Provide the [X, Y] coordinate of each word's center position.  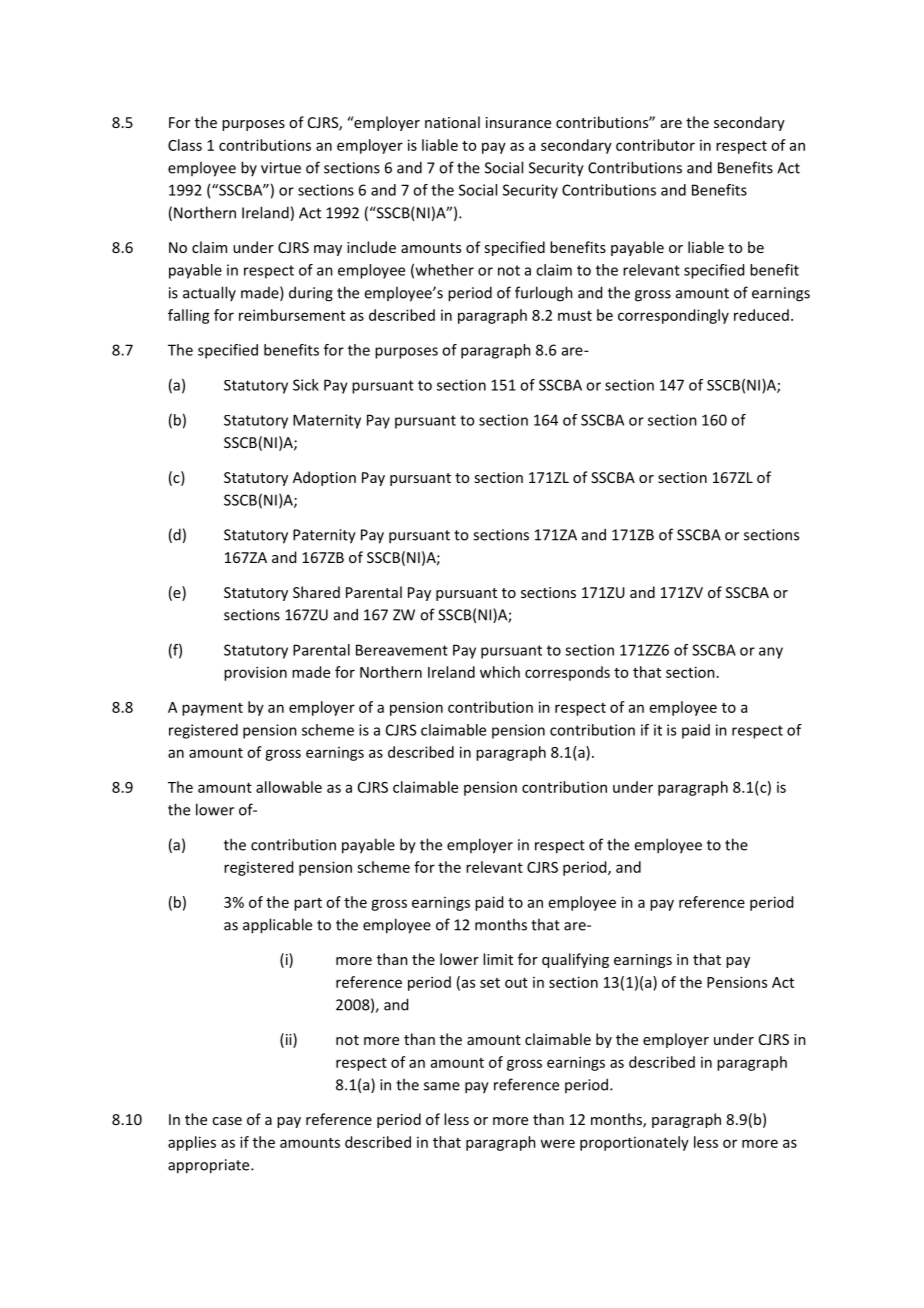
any [771, 653]
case [227, 1121]
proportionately [634, 1143]
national [452, 122]
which [500, 672]
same [442, 1086]
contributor [655, 145]
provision [255, 673]
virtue [281, 168]
